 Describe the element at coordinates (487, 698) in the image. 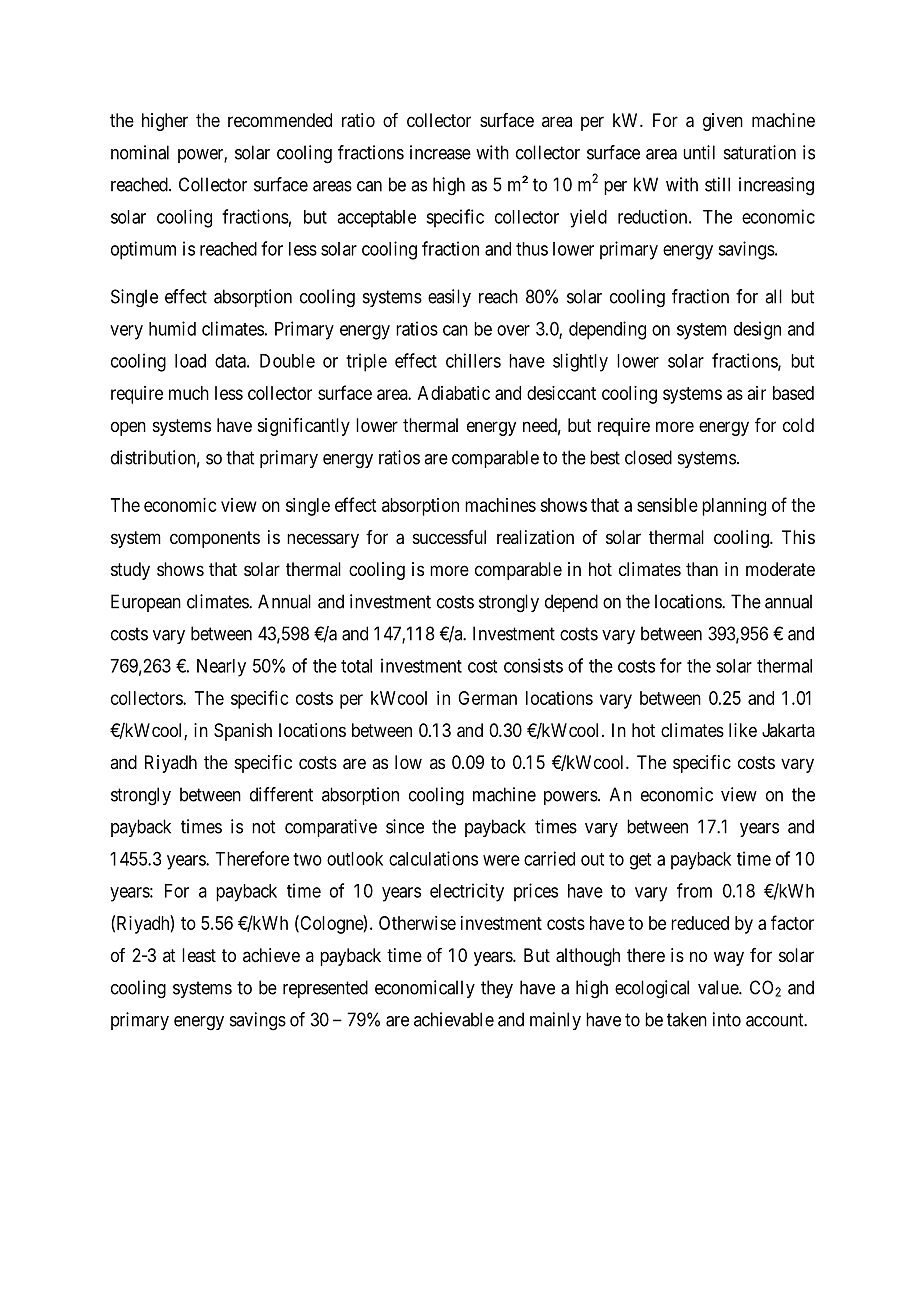

I see `German` at that location.
